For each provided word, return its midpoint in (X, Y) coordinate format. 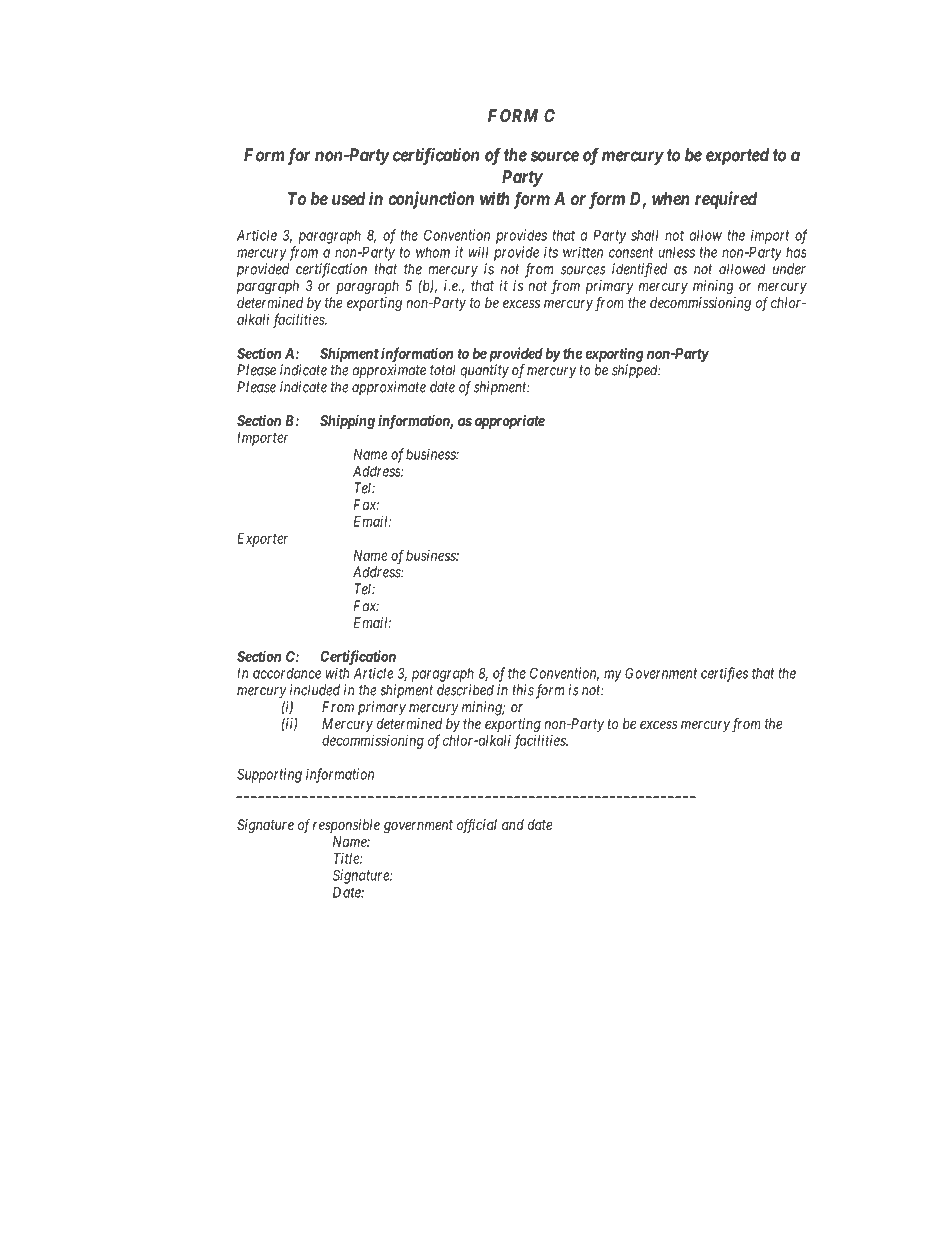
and (513, 824)
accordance (287, 673)
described (465, 690)
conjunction (431, 200)
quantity (485, 371)
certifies (724, 674)
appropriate (510, 422)
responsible (346, 826)
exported (737, 156)
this (523, 690)
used (349, 198)
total (443, 370)
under (789, 269)
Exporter (262, 540)
